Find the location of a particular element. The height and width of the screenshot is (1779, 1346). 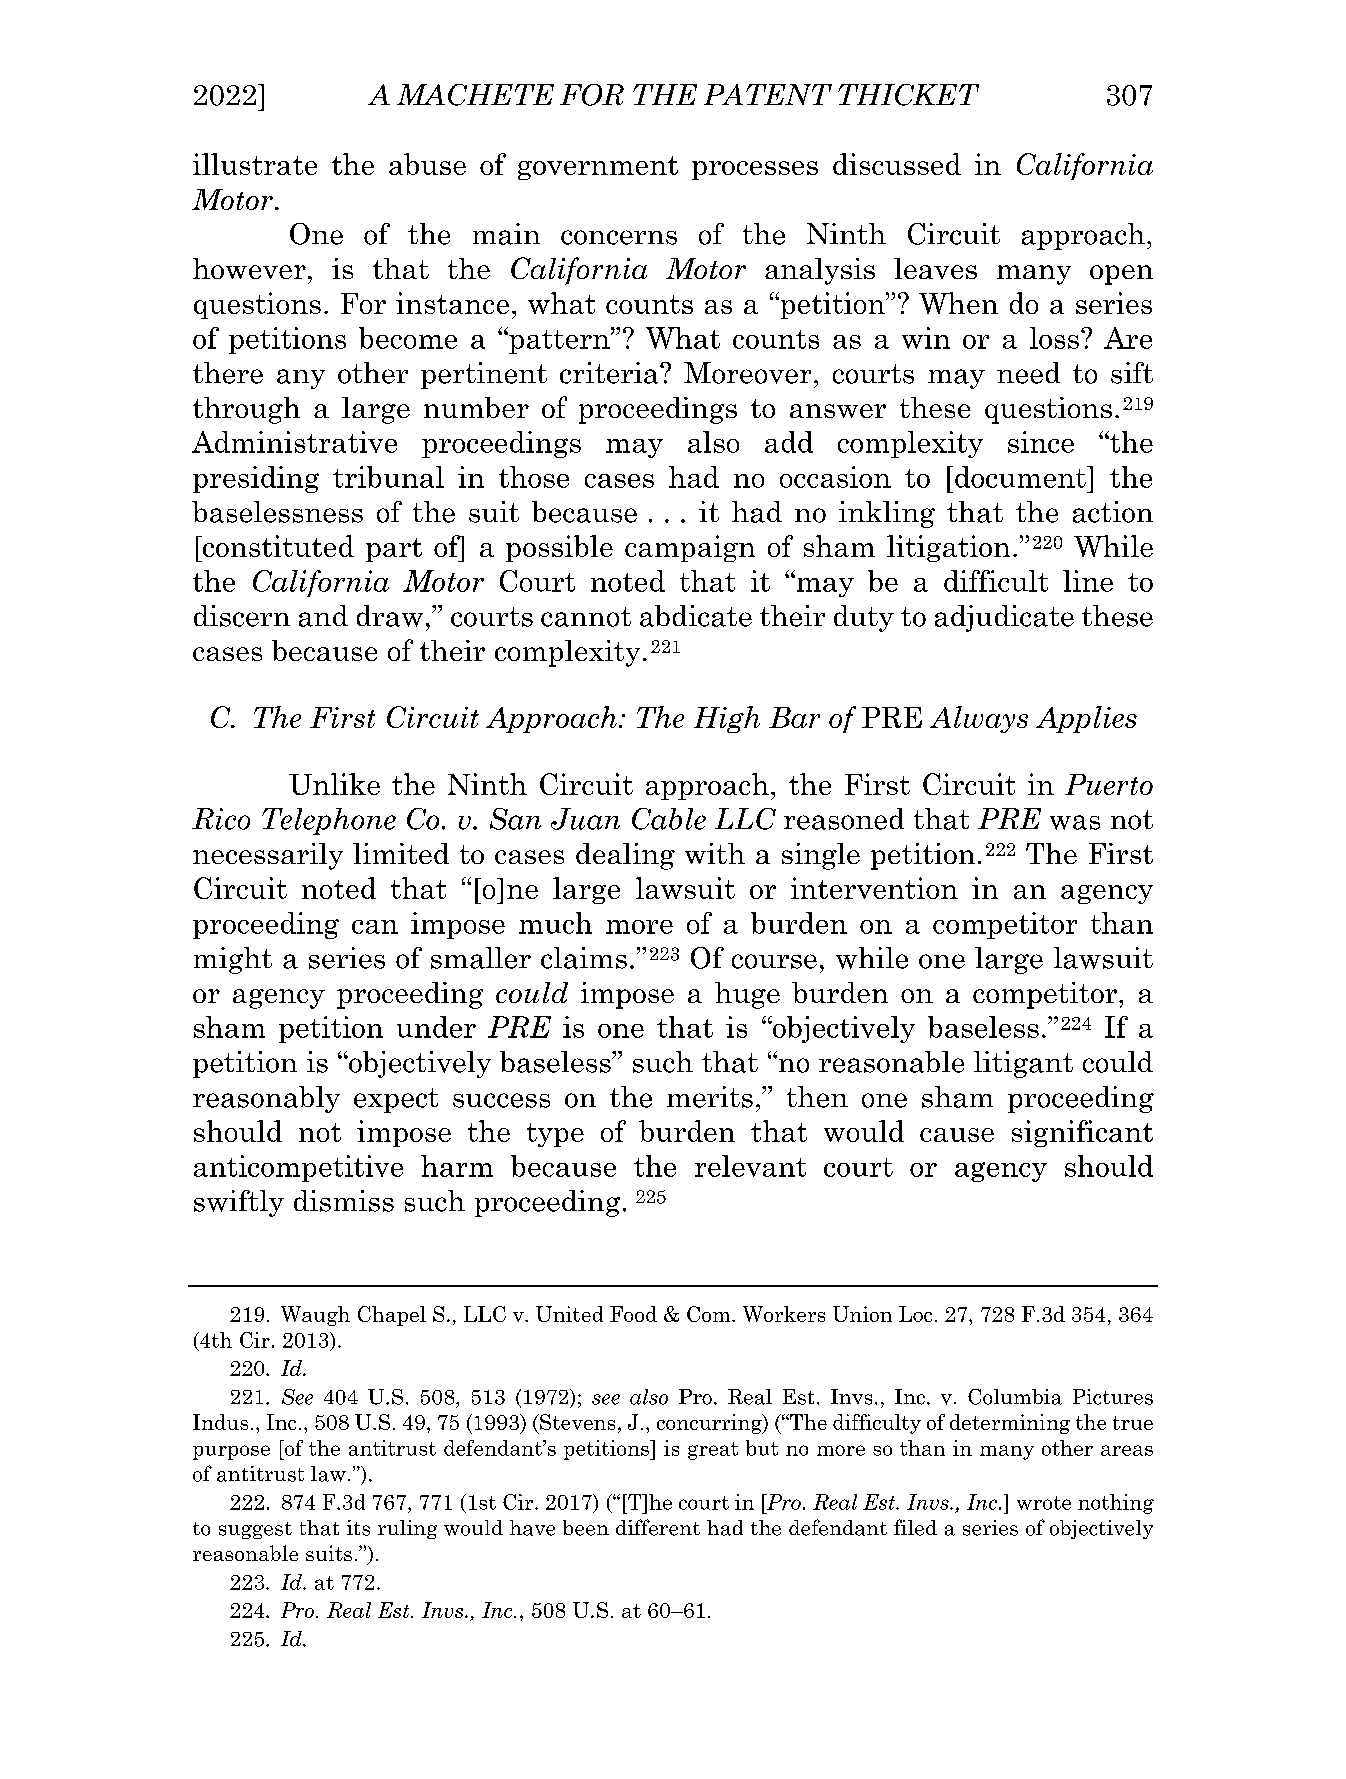

suggest is located at coordinates (255, 1530).
